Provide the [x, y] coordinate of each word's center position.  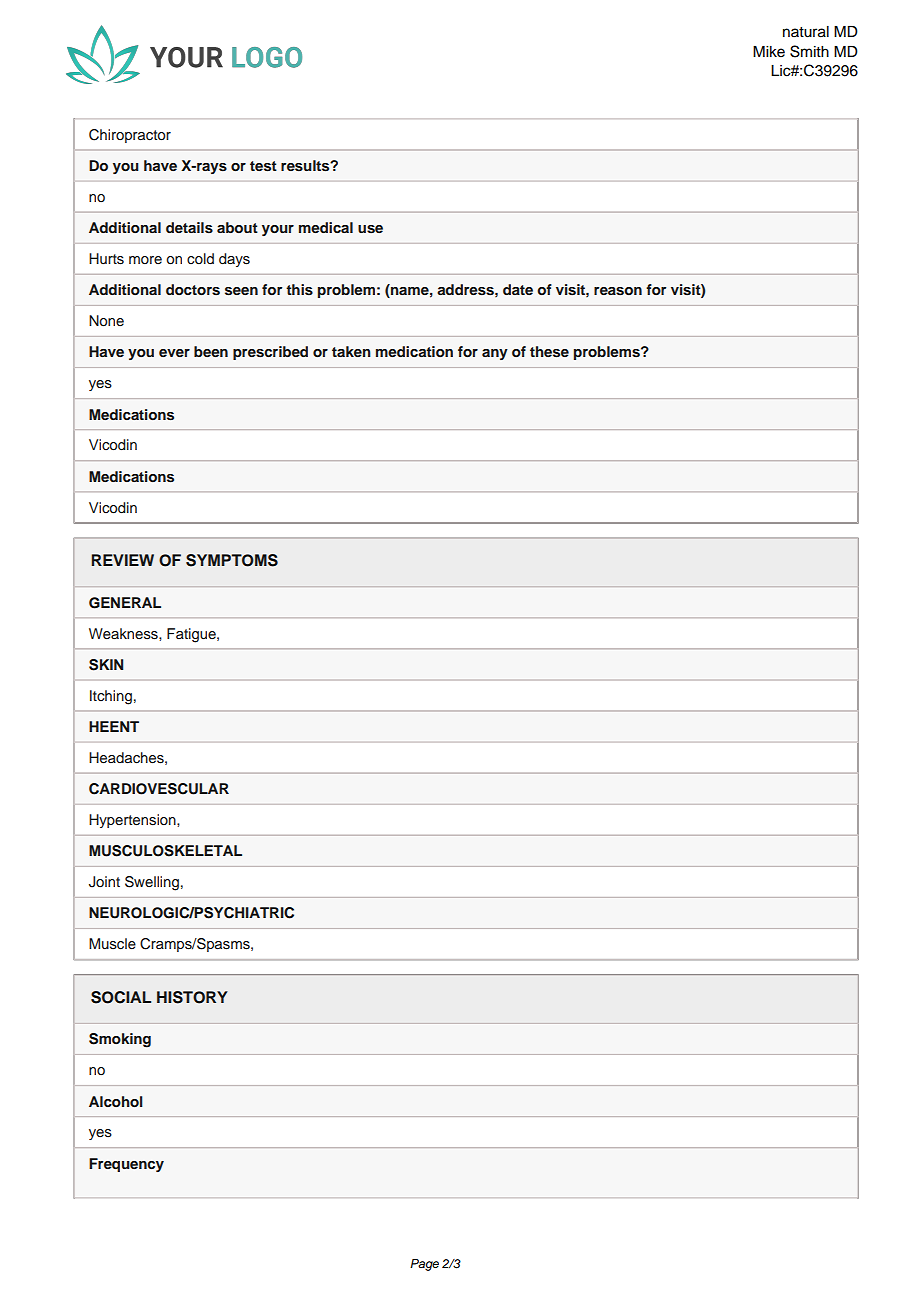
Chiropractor [130, 136]
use [370, 229]
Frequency [126, 1165]
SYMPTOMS [232, 560]
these [549, 352]
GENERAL [125, 603]
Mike [769, 52]
